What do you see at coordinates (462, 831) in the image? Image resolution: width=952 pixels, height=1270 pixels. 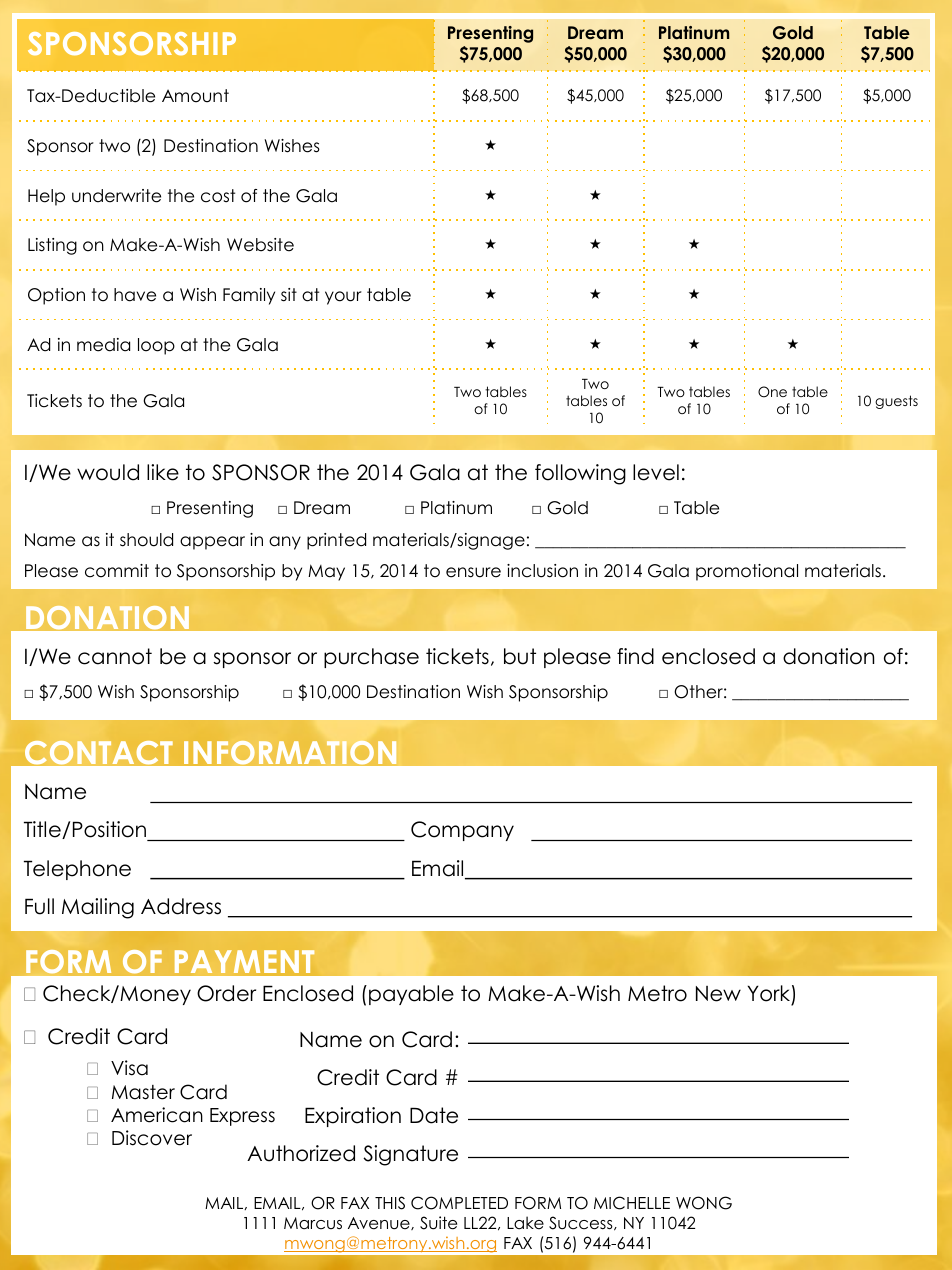 I see `Company` at bounding box center [462, 831].
